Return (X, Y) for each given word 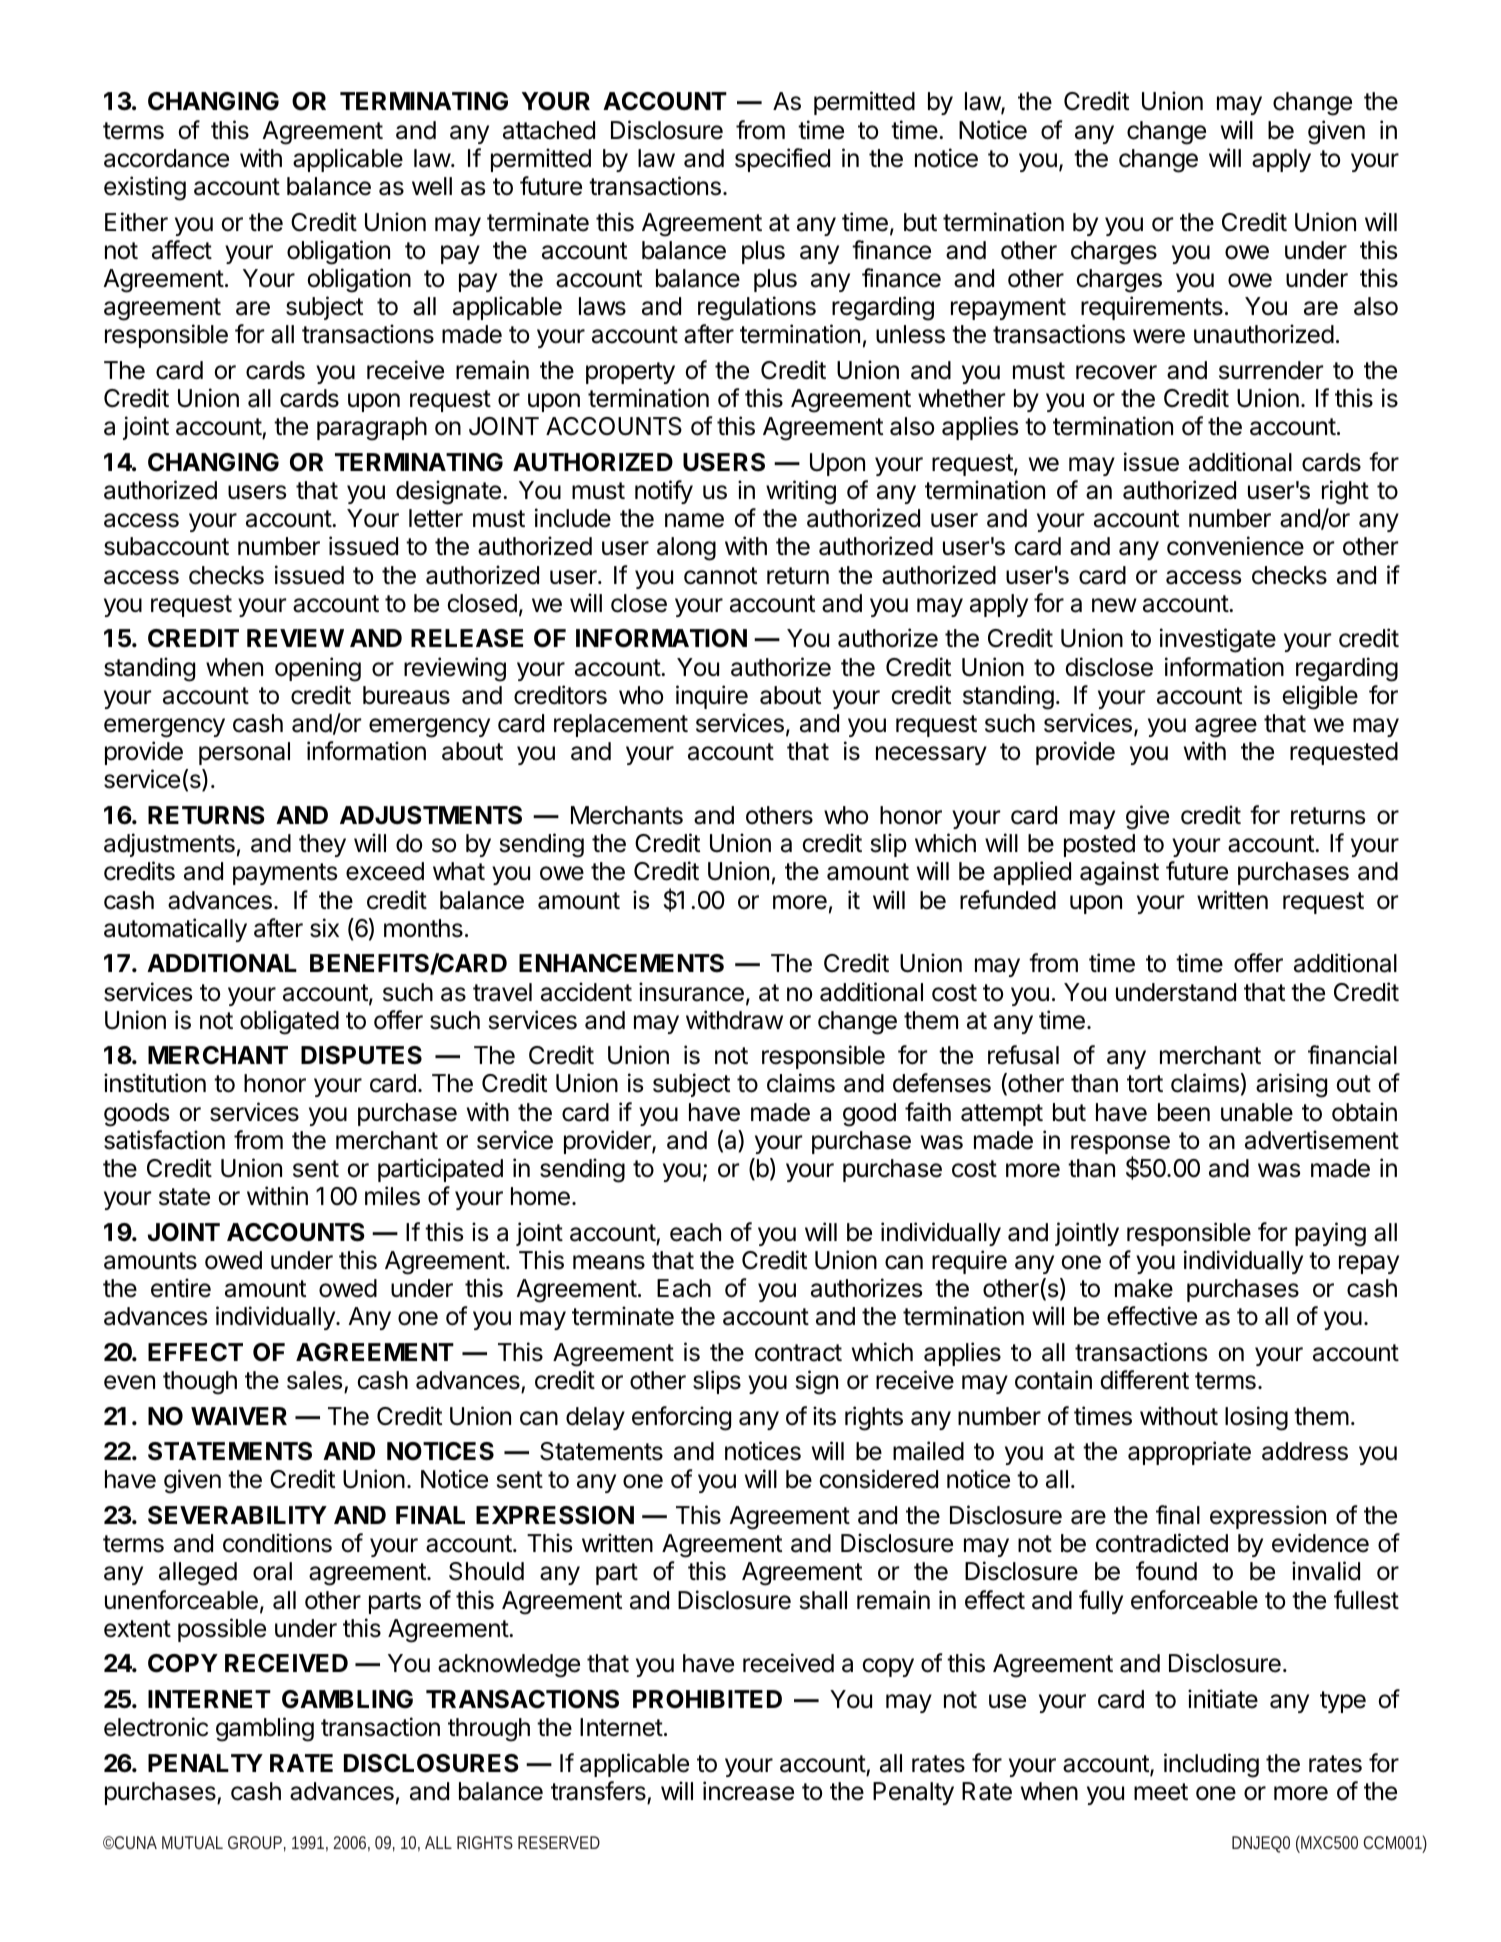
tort (1145, 1084)
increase (748, 1791)
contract (798, 1353)
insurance (691, 992)
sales (314, 1380)
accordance (166, 158)
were (1159, 336)
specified (782, 160)
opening (318, 669)
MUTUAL (192, 1842)
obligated (289, 1022)
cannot (720, 576)
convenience (1235, 546)
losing (1256, 1418)
